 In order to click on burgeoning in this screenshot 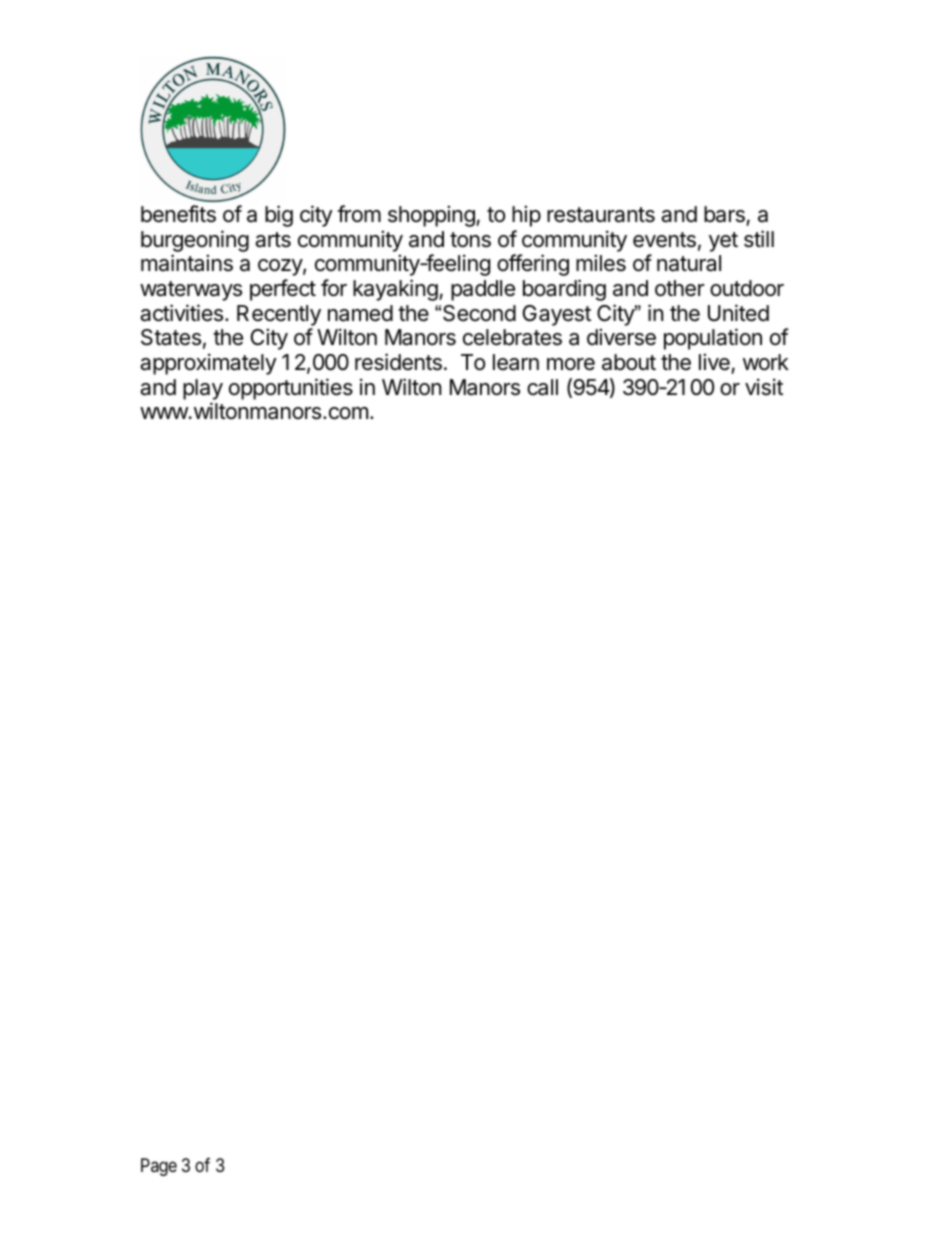, I will do `click(195, 242)`.
